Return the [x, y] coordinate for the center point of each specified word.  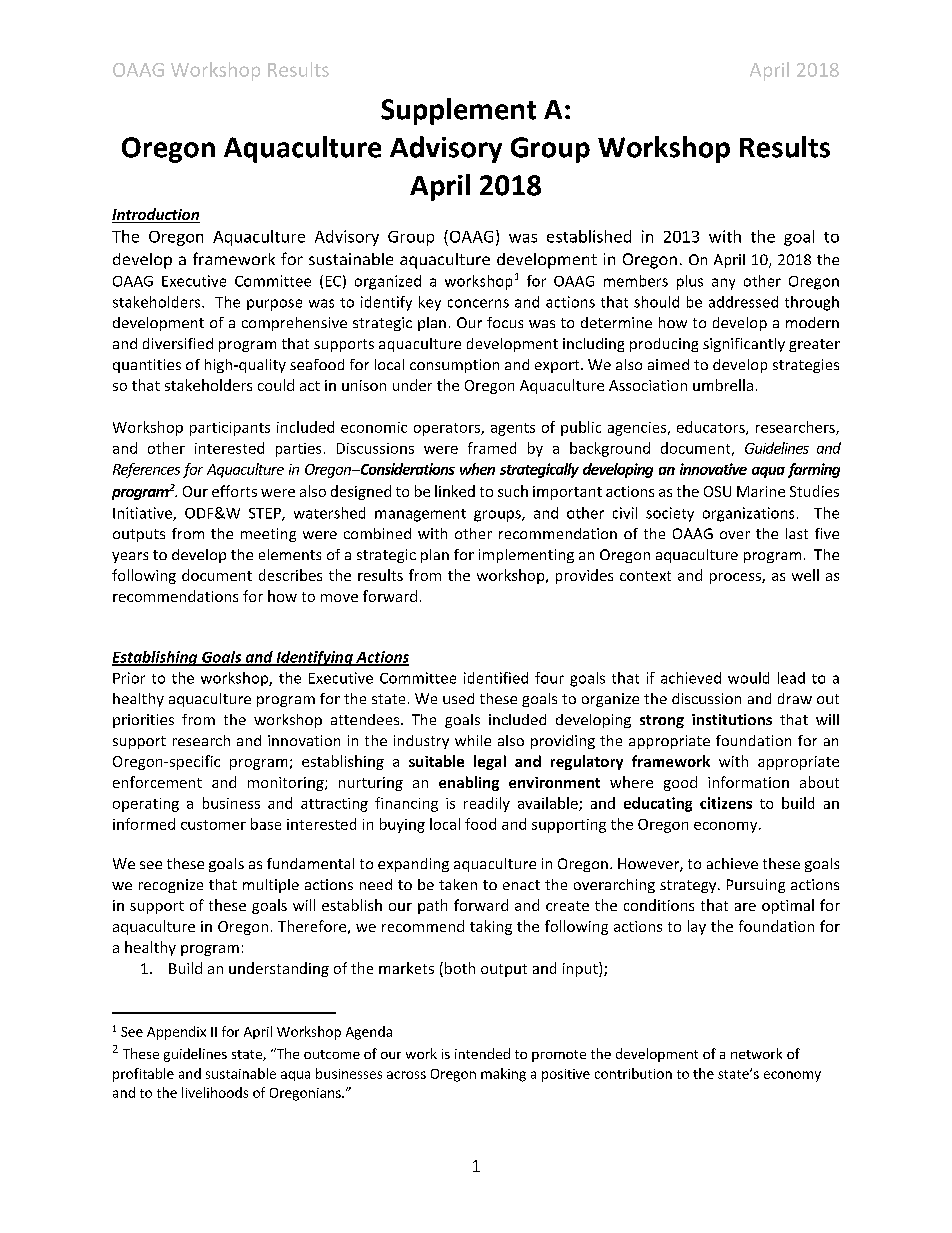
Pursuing [756, 886]
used [458, 698]
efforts [234, 491]
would [748, 678]
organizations [748, 514]
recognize [171, 886]
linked [455, 491]
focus [505, 322]
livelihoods [215, 1092]
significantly [744, 345]
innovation [304, 740]
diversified [178, 343]
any [723, 284]
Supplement [458, 111]
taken [458, 884]
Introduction [156, 215]
